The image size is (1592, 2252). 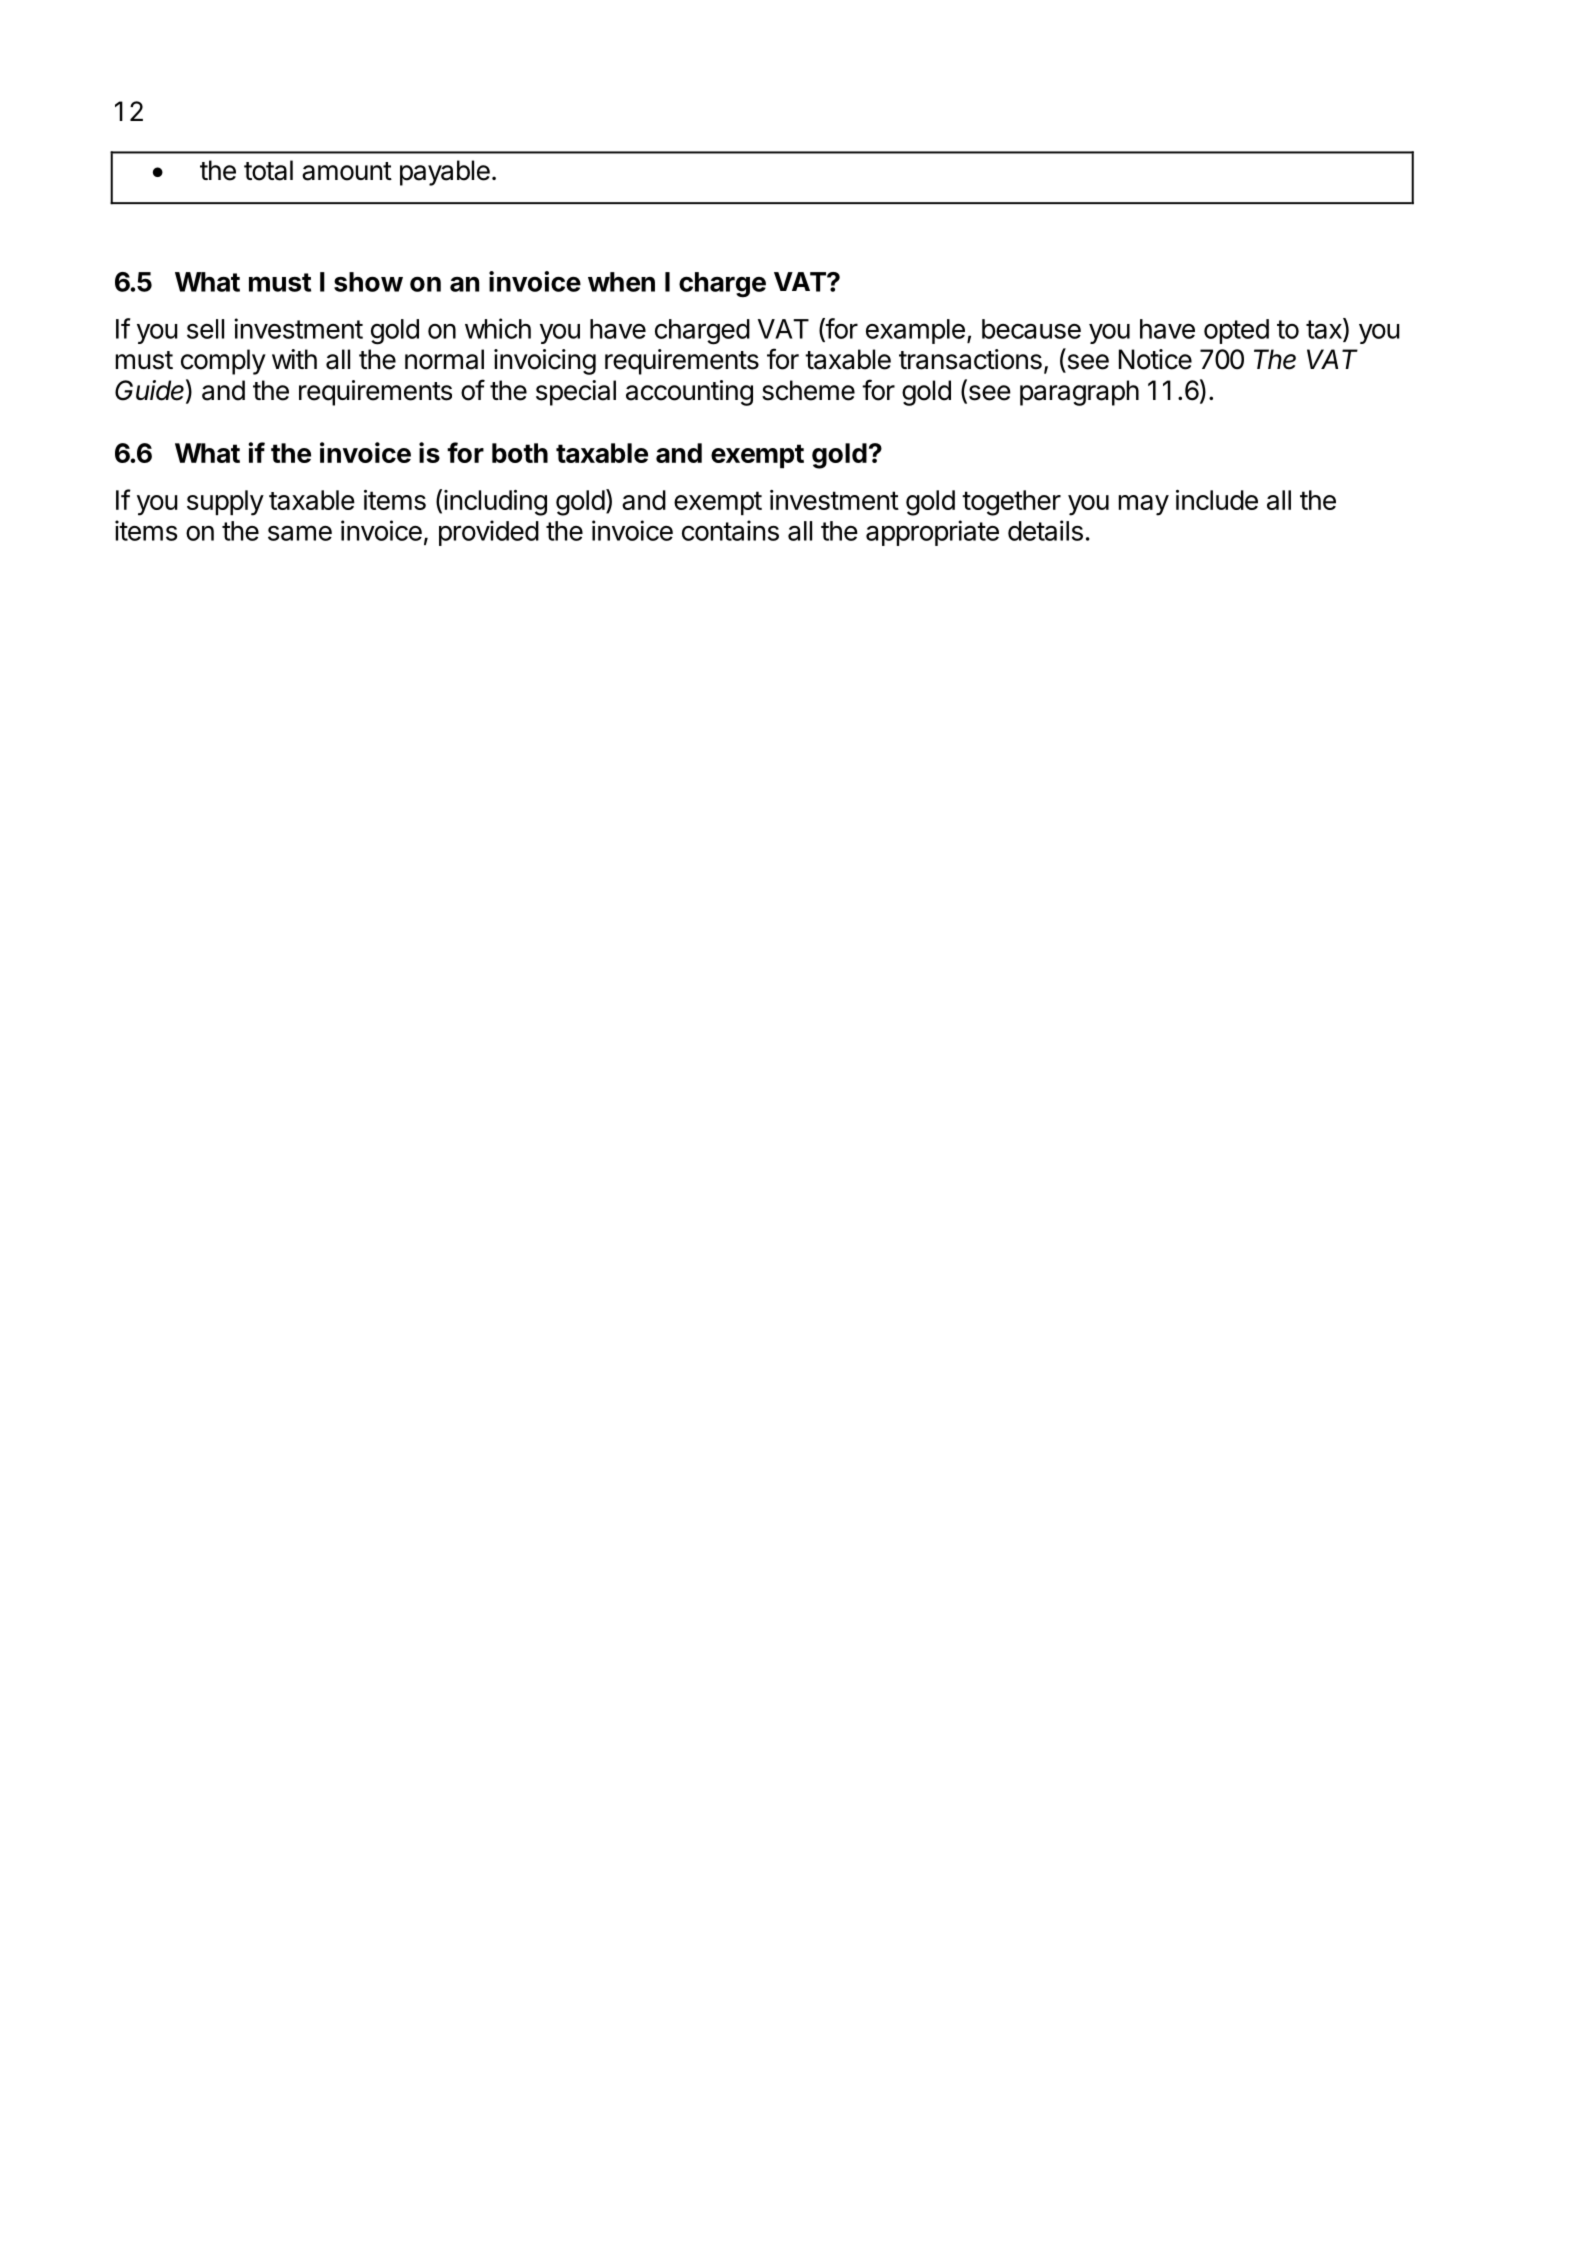 What do you see at coordinates (576, 393) in the screenshot?
I see `special` at bounding box center [576, 393].
